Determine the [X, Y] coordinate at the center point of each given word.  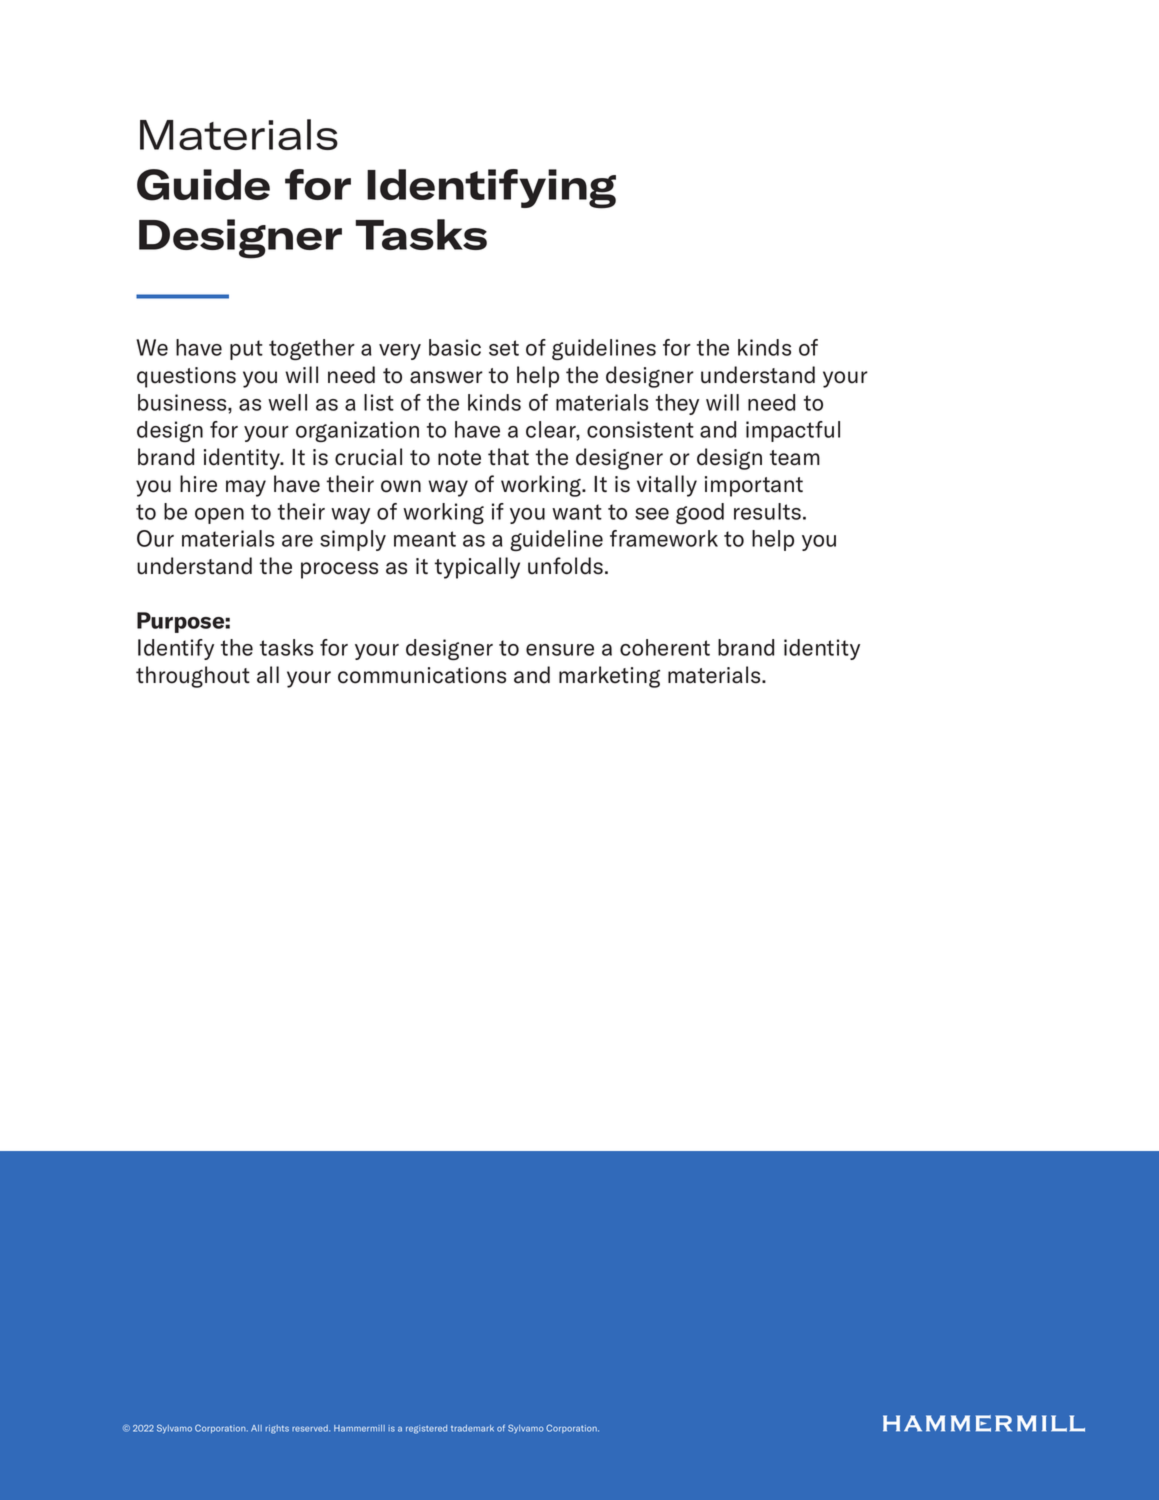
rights [277, 1429]
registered [426, 1429]
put [246, 350]
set [504, 348]
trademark [472, 1428]
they [677, 404]
